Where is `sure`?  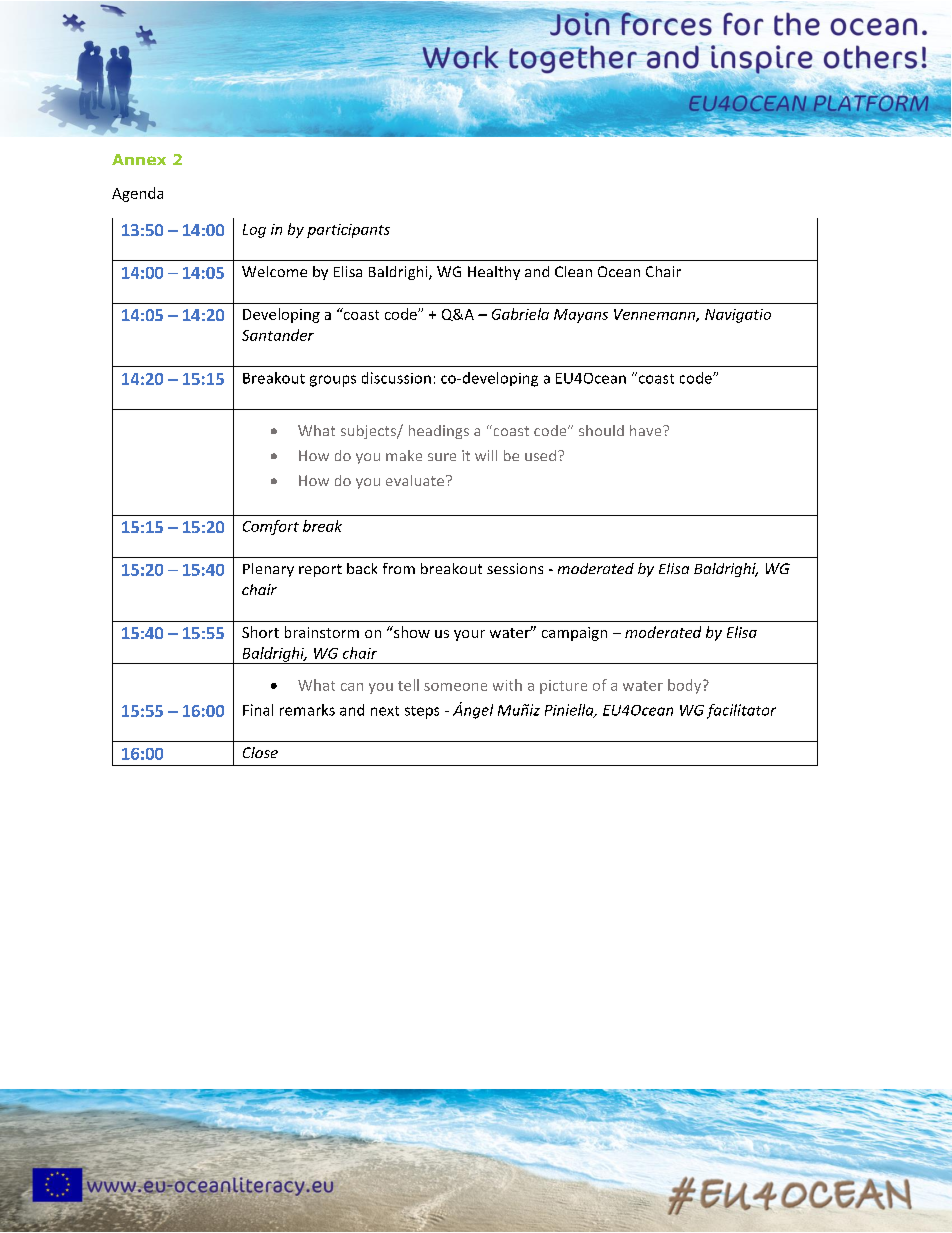
sure is located at coordinates (442, 457).
